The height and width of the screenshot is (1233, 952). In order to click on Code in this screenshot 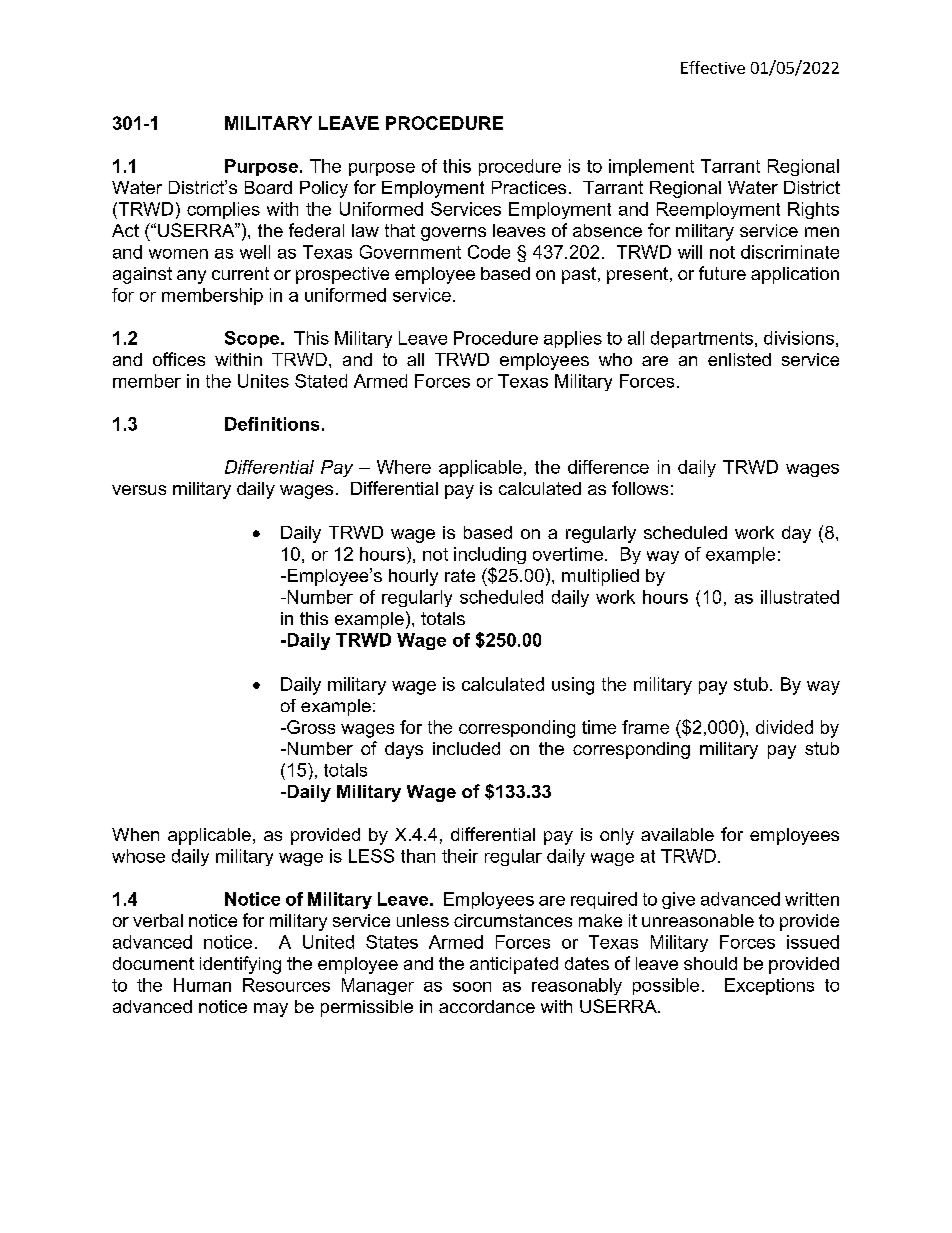, I will do `click(489, 252)`.
